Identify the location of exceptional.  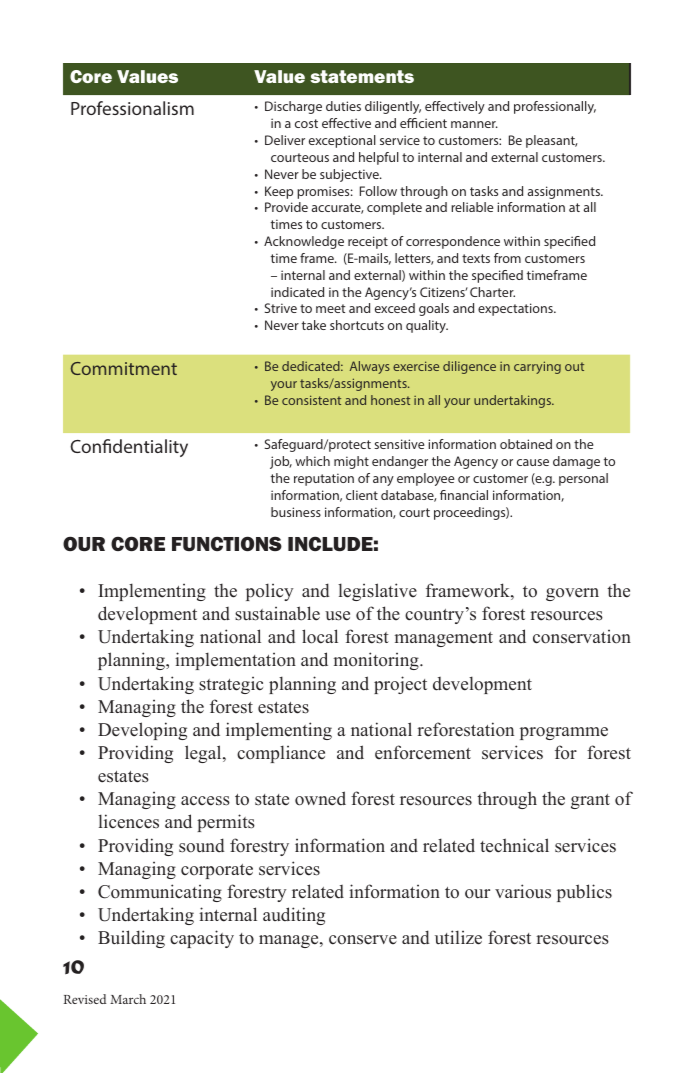
(342, 141).
